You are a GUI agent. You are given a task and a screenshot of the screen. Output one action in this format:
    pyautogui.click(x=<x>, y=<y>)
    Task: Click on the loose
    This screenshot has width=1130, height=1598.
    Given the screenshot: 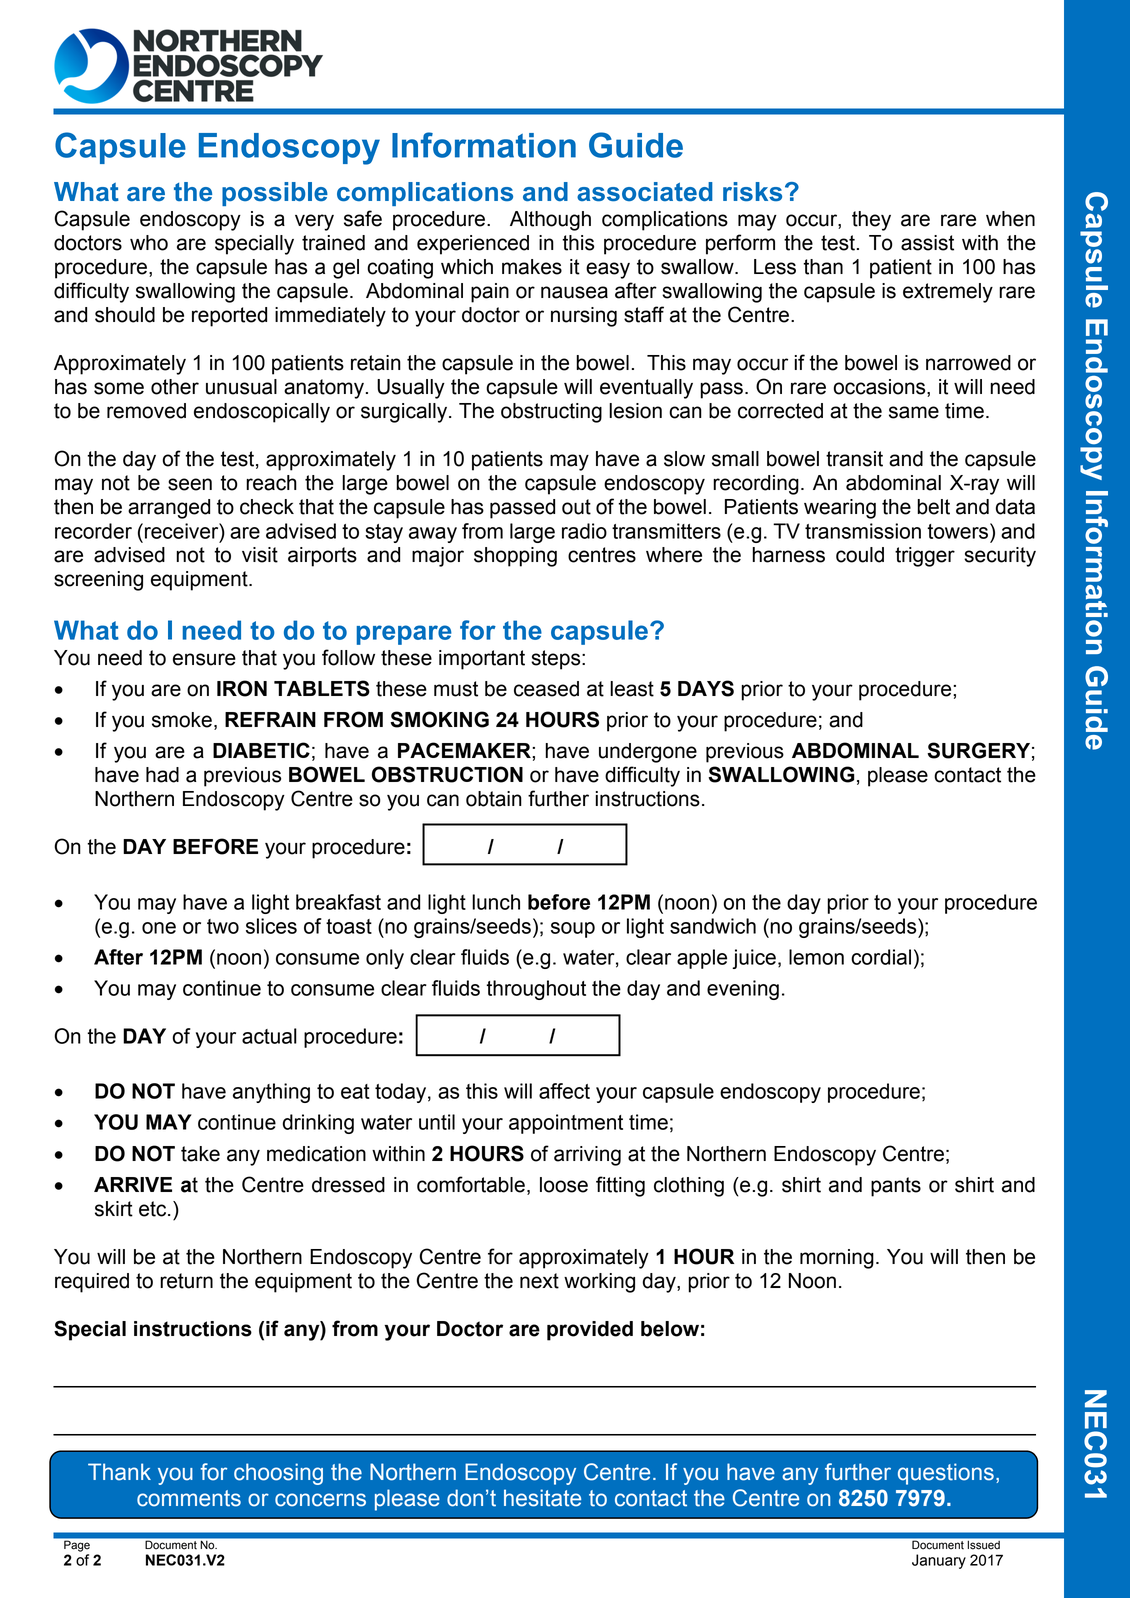 What is the action you would take?
    pyautogui.click(x=564, y=1185)
